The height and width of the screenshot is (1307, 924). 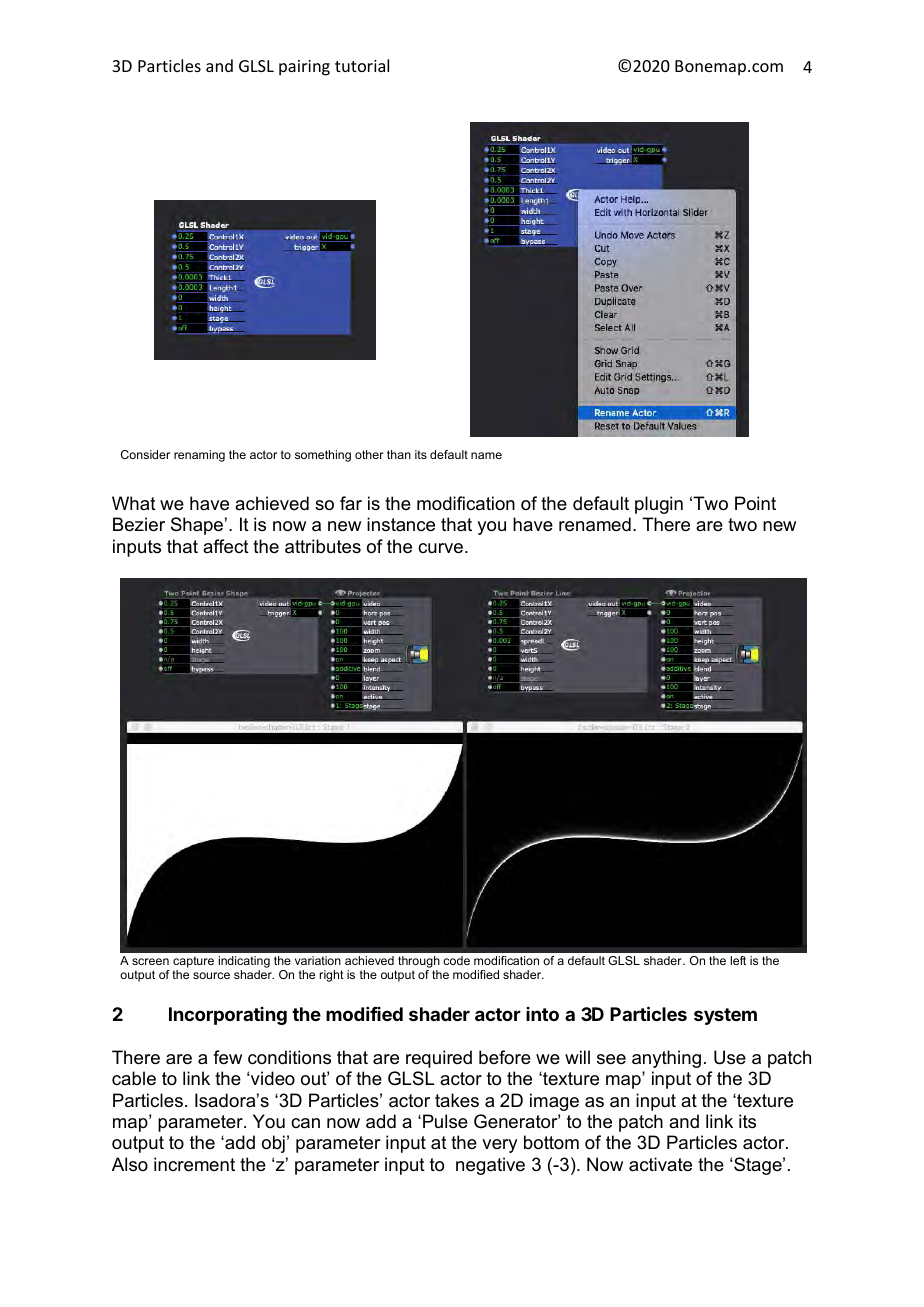 What do you see at coordinates (194, 1164) in the screenshot?
I see `increment` at bounding box center [194, 1164].
